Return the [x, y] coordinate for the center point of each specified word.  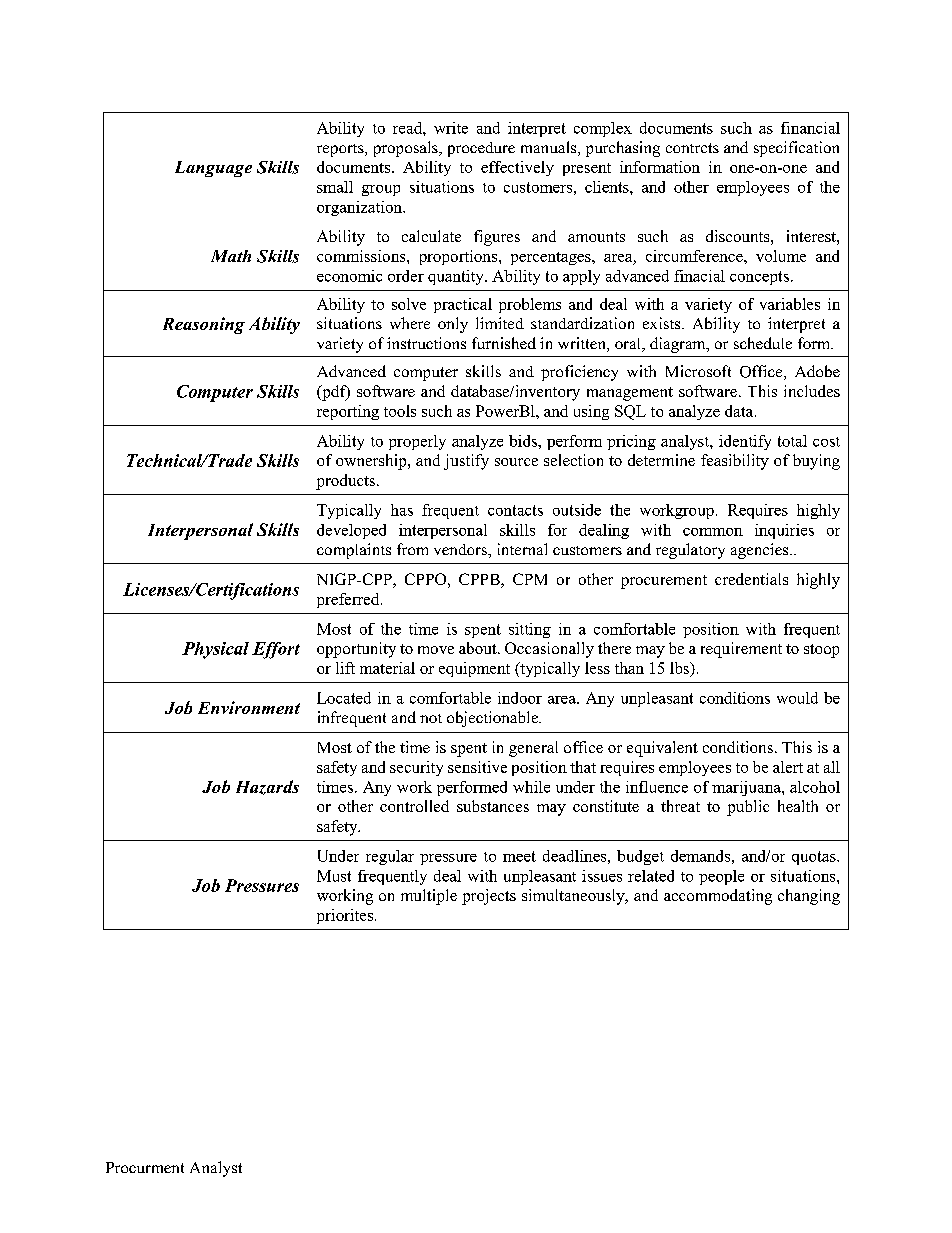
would [797, 698]
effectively [517, 168]
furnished [504, 343]
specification [796, 149]
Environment [249, 707]
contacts [515, 510]
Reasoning [204, 325]
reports [341, 150]
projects [489, 897]
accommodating [718, 897]
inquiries [784, 531]
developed [351, 531]
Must [334, 876]
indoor [520, 698]
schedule [763, 343]
